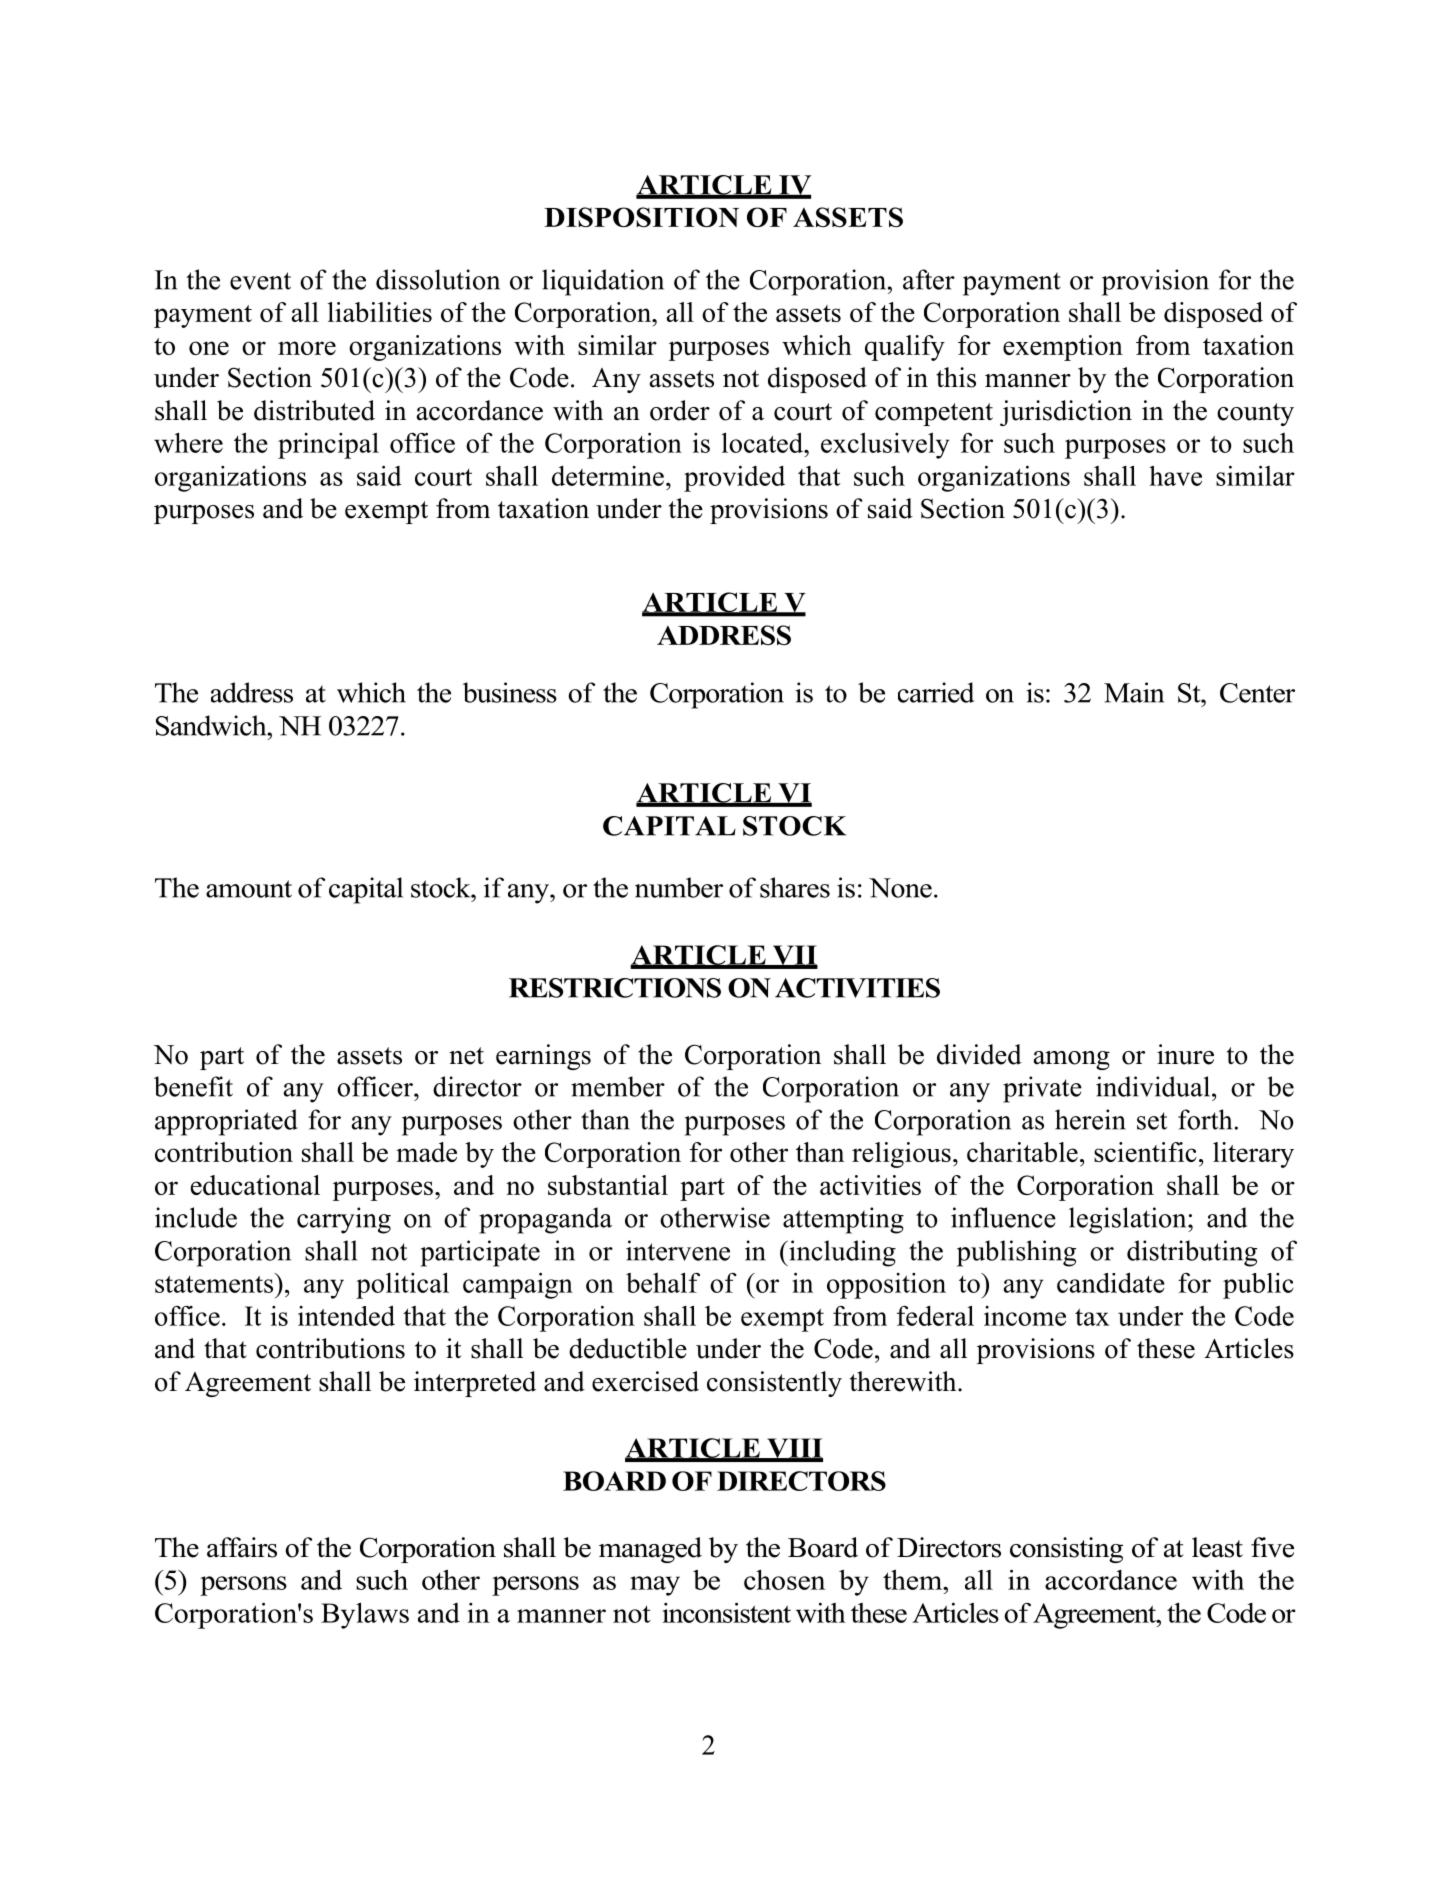 The width and height of the document is (1451, 1877). Describe the element at coordinates (260, 281) in the document. I see `event` at that location.
